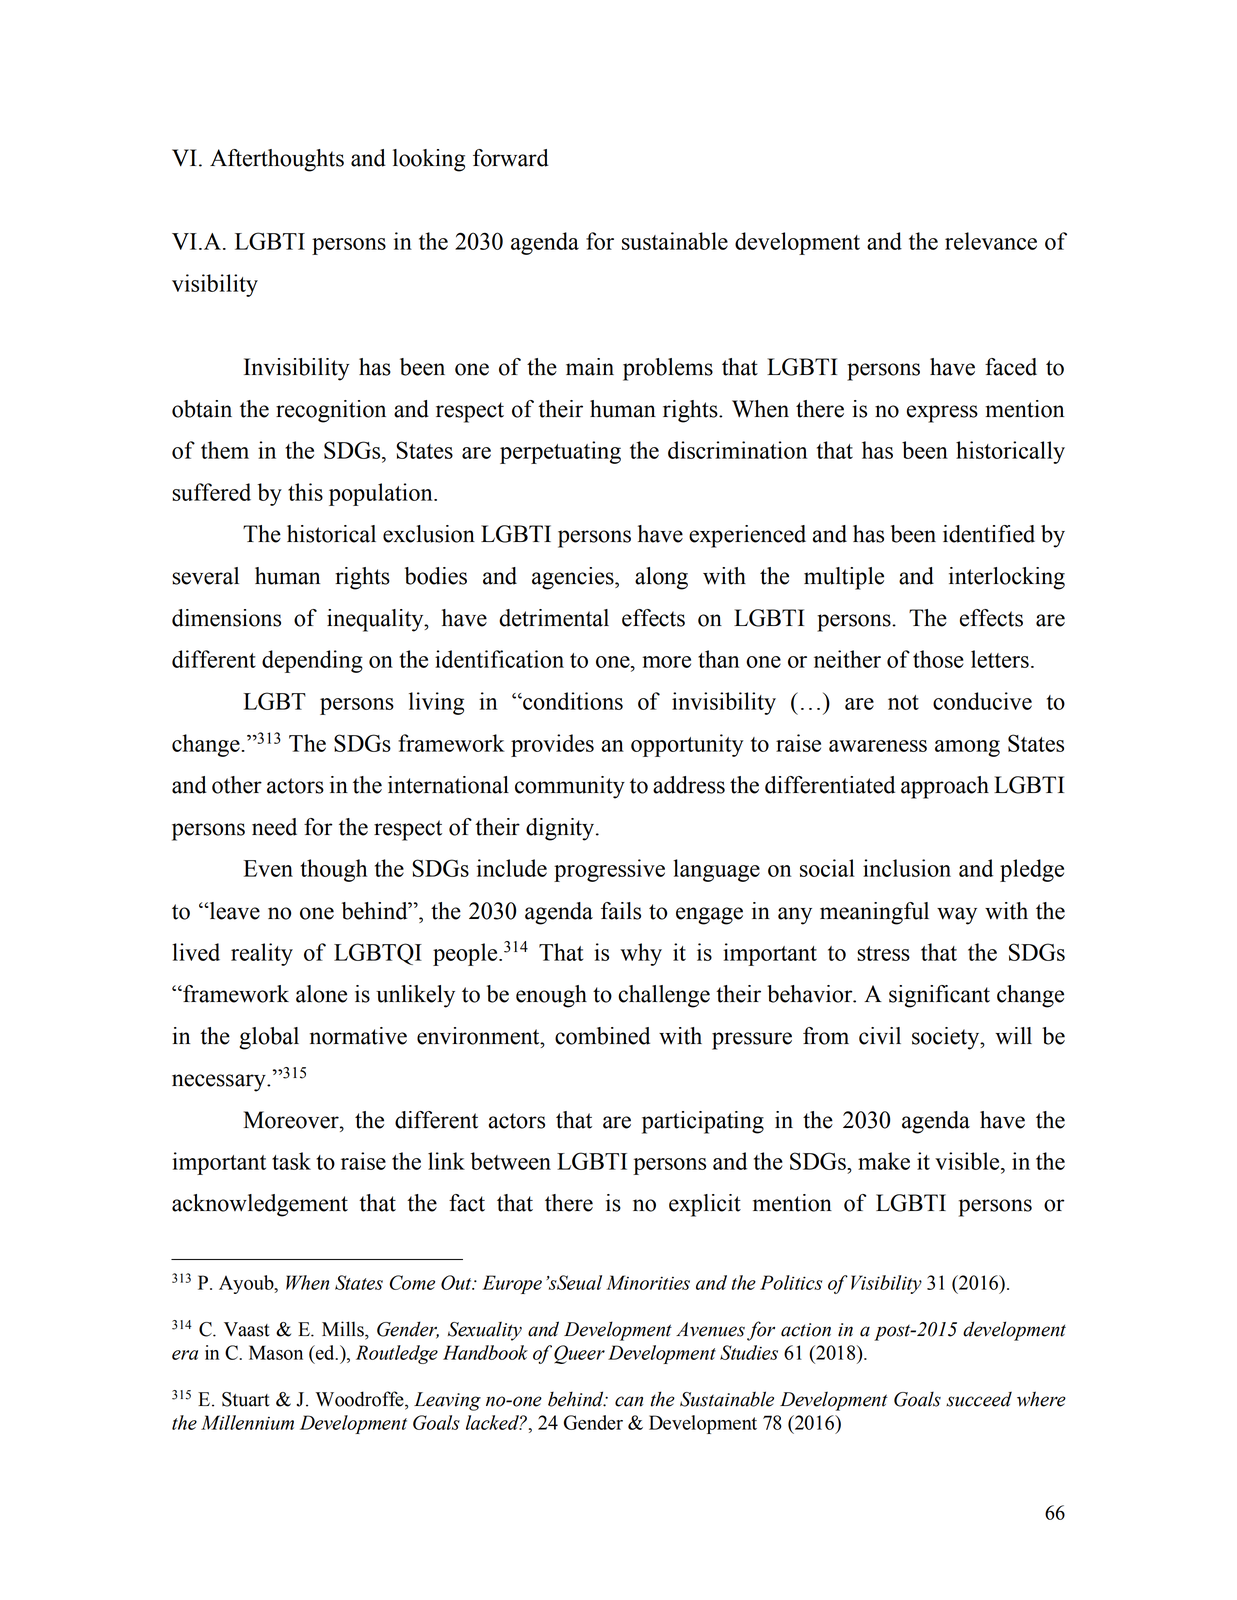 The image size is (1237, 1600). What do you see at coordinates (511, 158) in the screenshot?
I see `forward` at bounding box center [511, 158].
